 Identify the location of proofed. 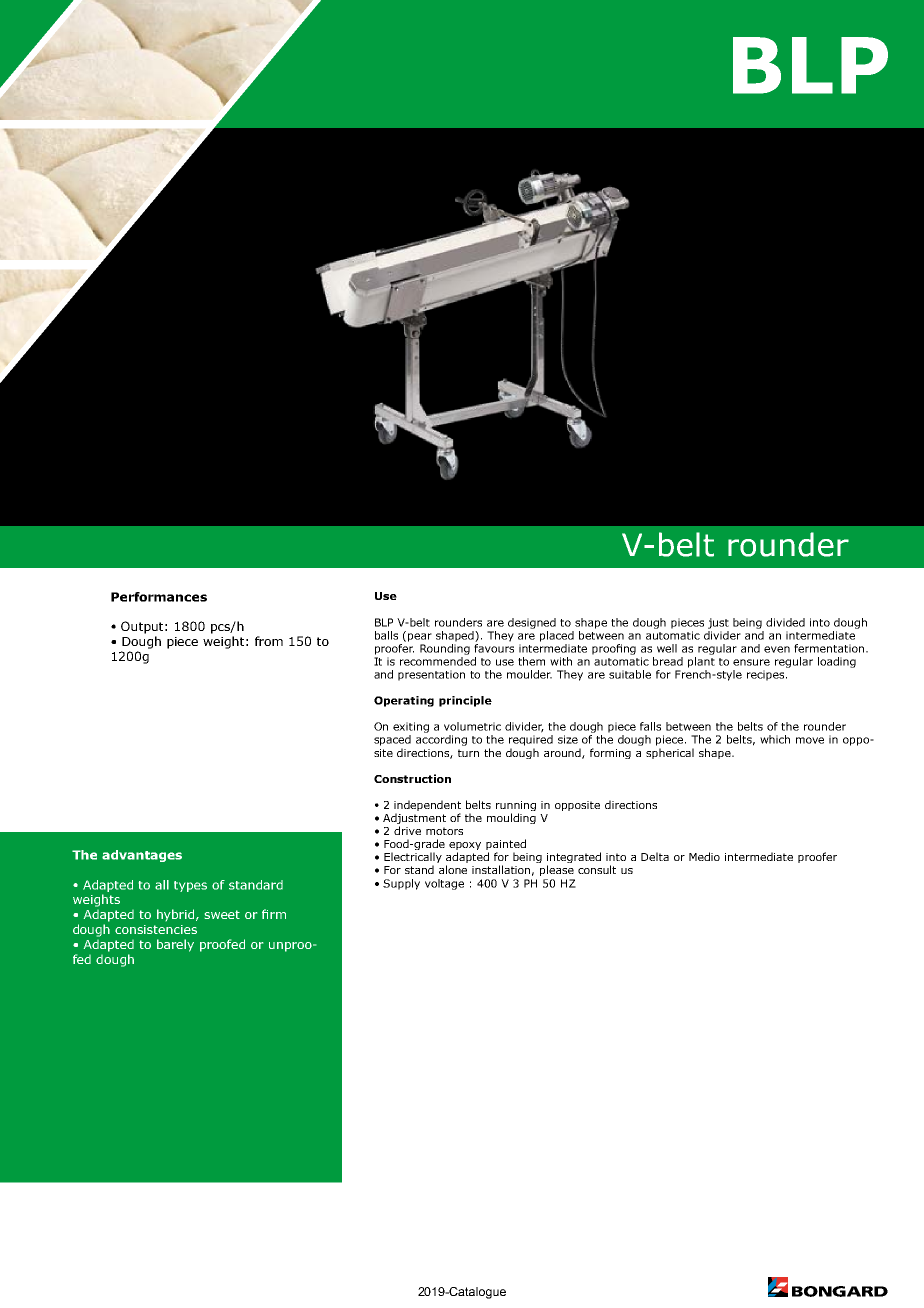
(222, 945).
